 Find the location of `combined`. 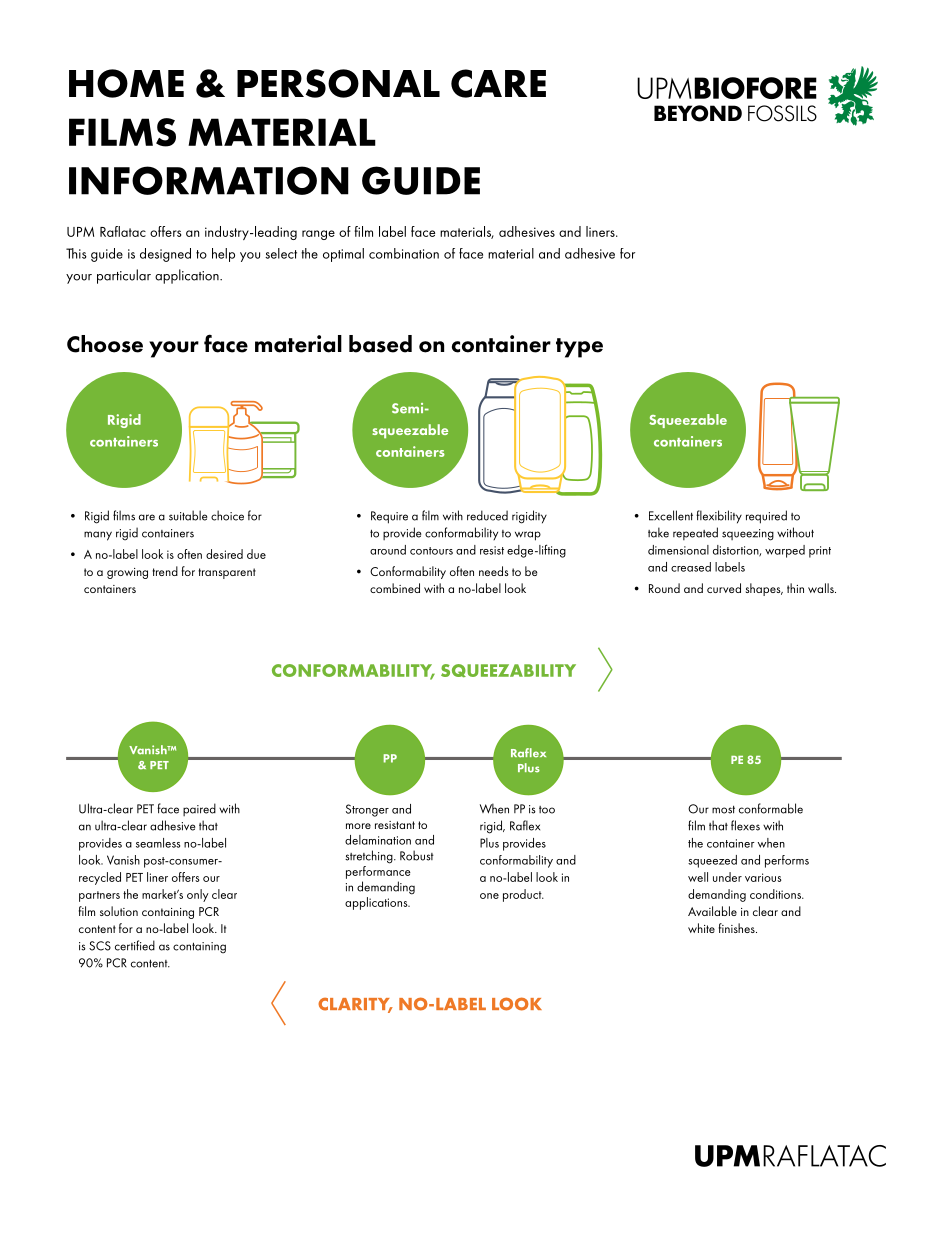

combined is located at coordinates (395, 588).
